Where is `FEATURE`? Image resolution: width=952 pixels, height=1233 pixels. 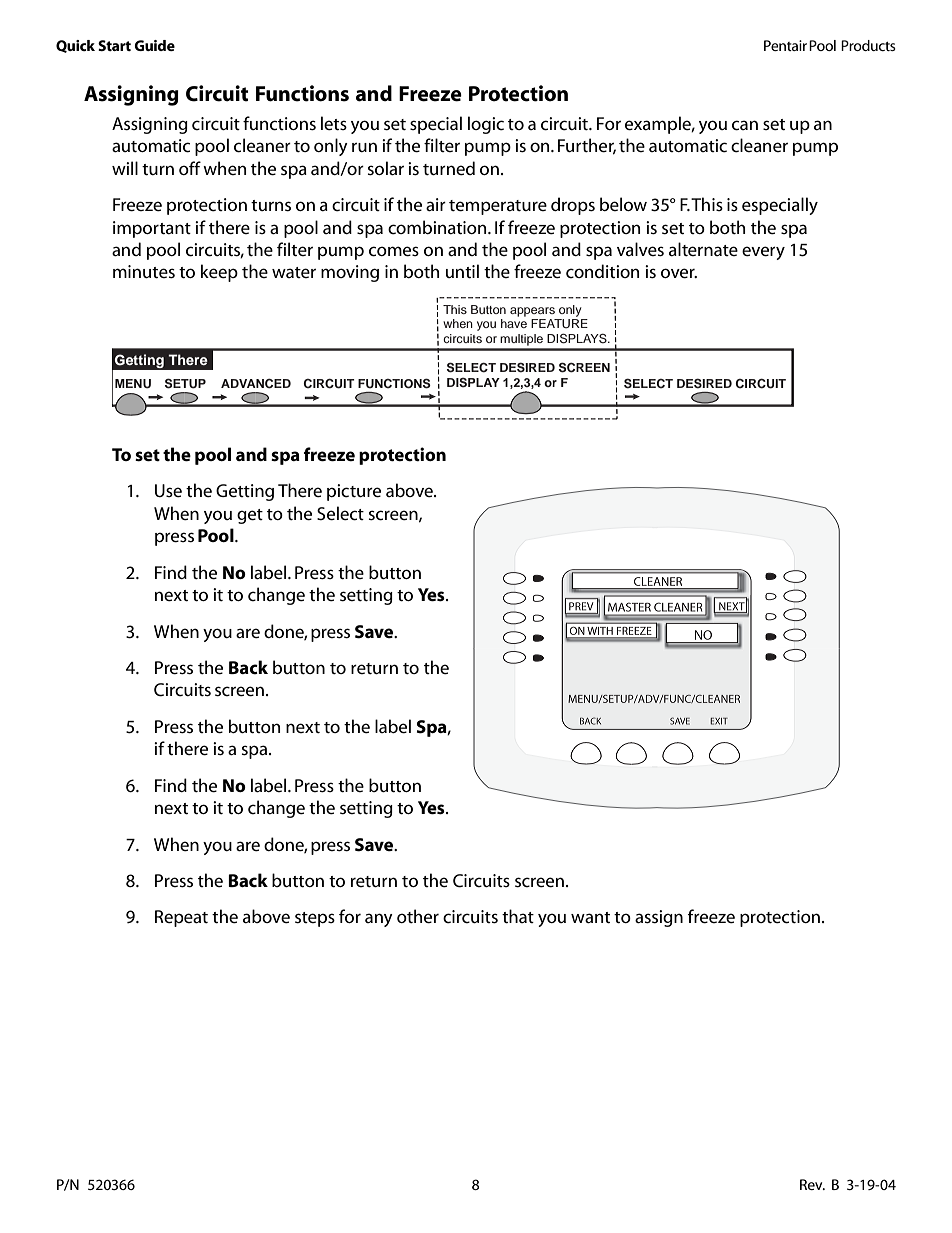 FEATURE is located at coordinates (559, 324).
